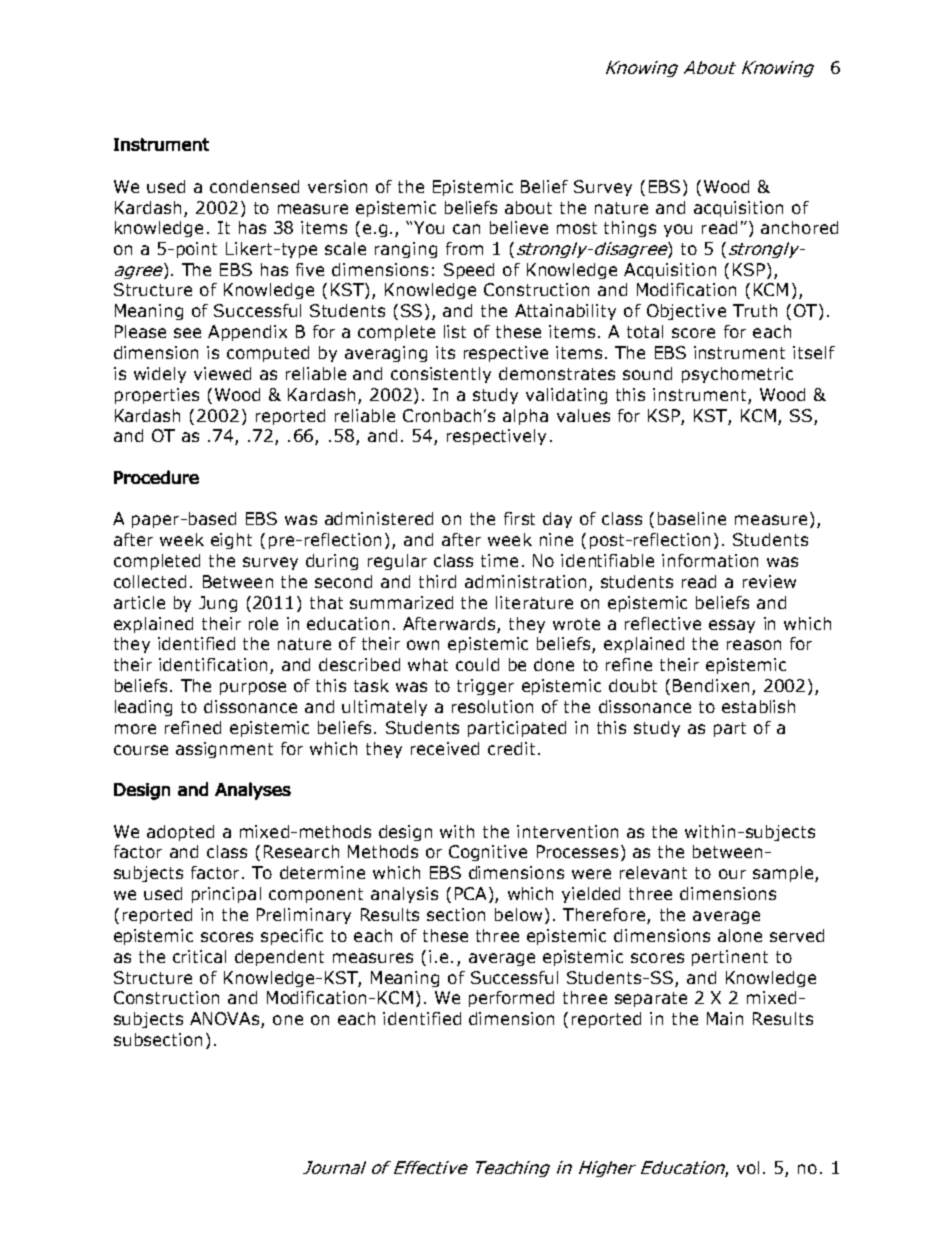 This image has height=1233, width=952. What do you see at coordinates (199, 956) in the image?
I see `critical` at bounding box center [199, 956].
